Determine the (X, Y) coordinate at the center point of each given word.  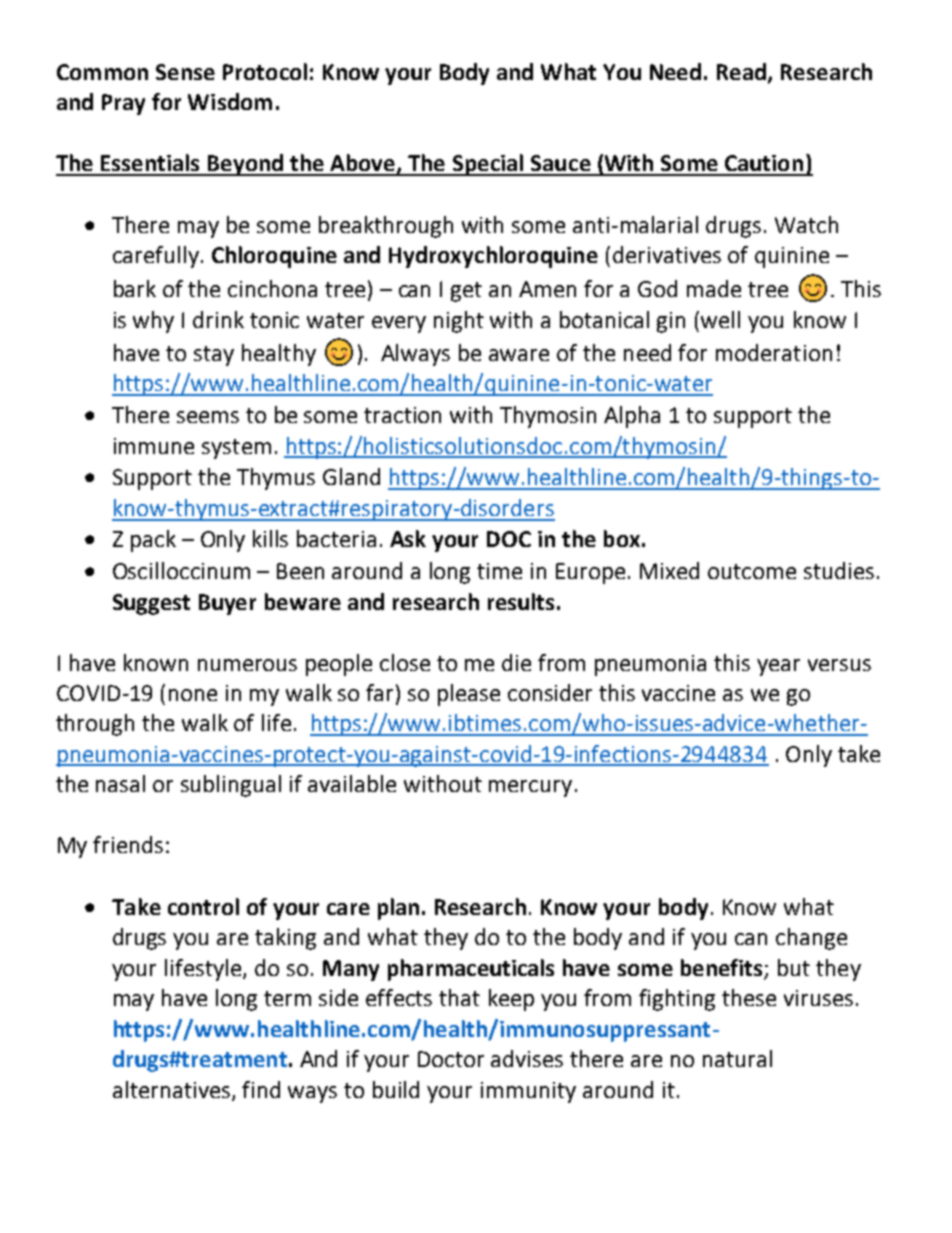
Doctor (451, 1059)
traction (402, 415)
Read (743, 72)
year (778, 667)
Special (488, 165)
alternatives (173, 1090)
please (469, 695)
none (193, 695)
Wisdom (230, 101)
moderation (774, 352)
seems (208, 417)
